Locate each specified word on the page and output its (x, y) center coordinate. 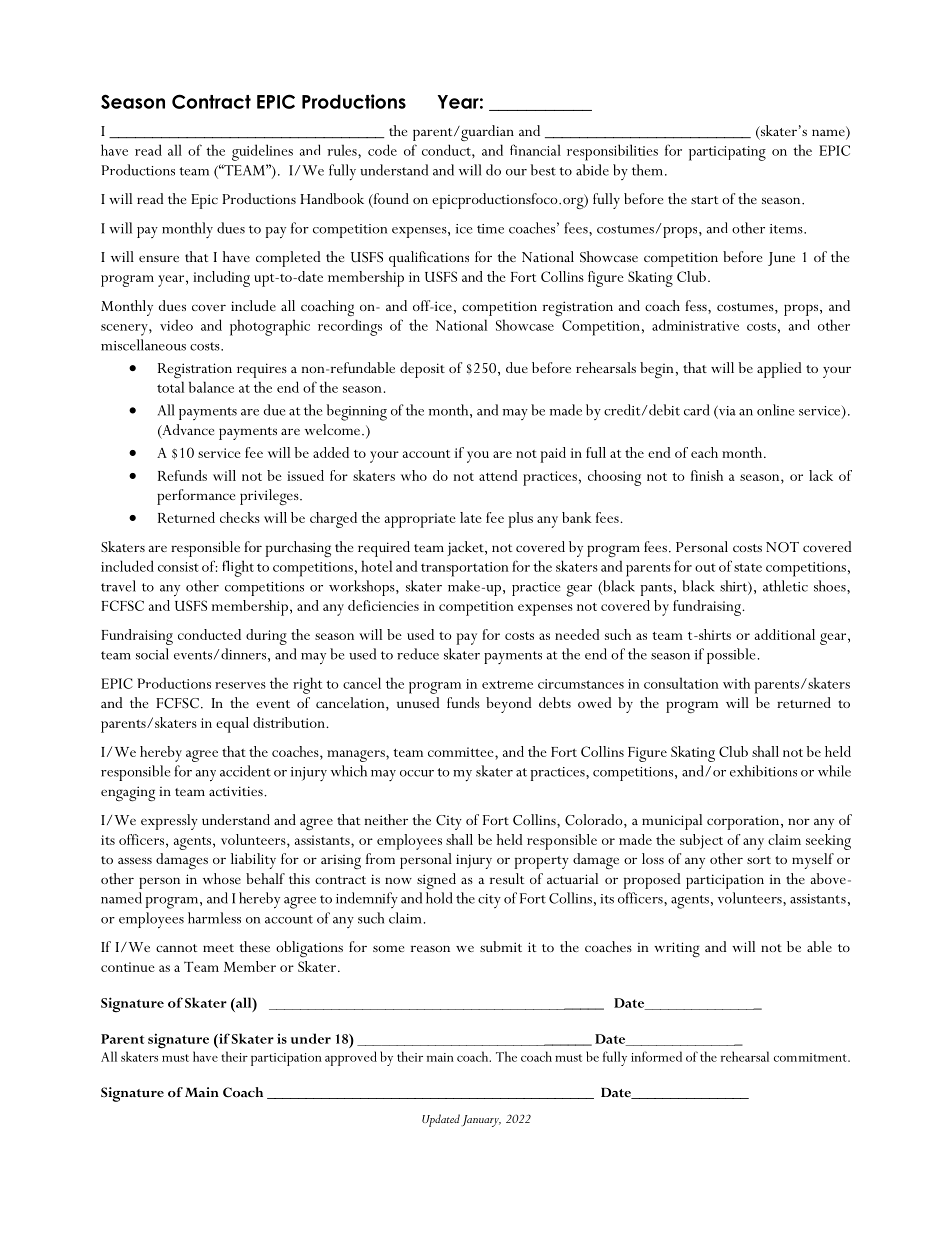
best (543, 170)
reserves (240, 685)
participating (727, 153)
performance (196, 497)
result (507, 878)
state (748, 567)
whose (222, 878)
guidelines (262, 152)
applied (779, 370)
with (736, 683)
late (471, 517)
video (176, 325)
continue (128, 967)
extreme (507, 684)
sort (759, 860)
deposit (422, 370)
